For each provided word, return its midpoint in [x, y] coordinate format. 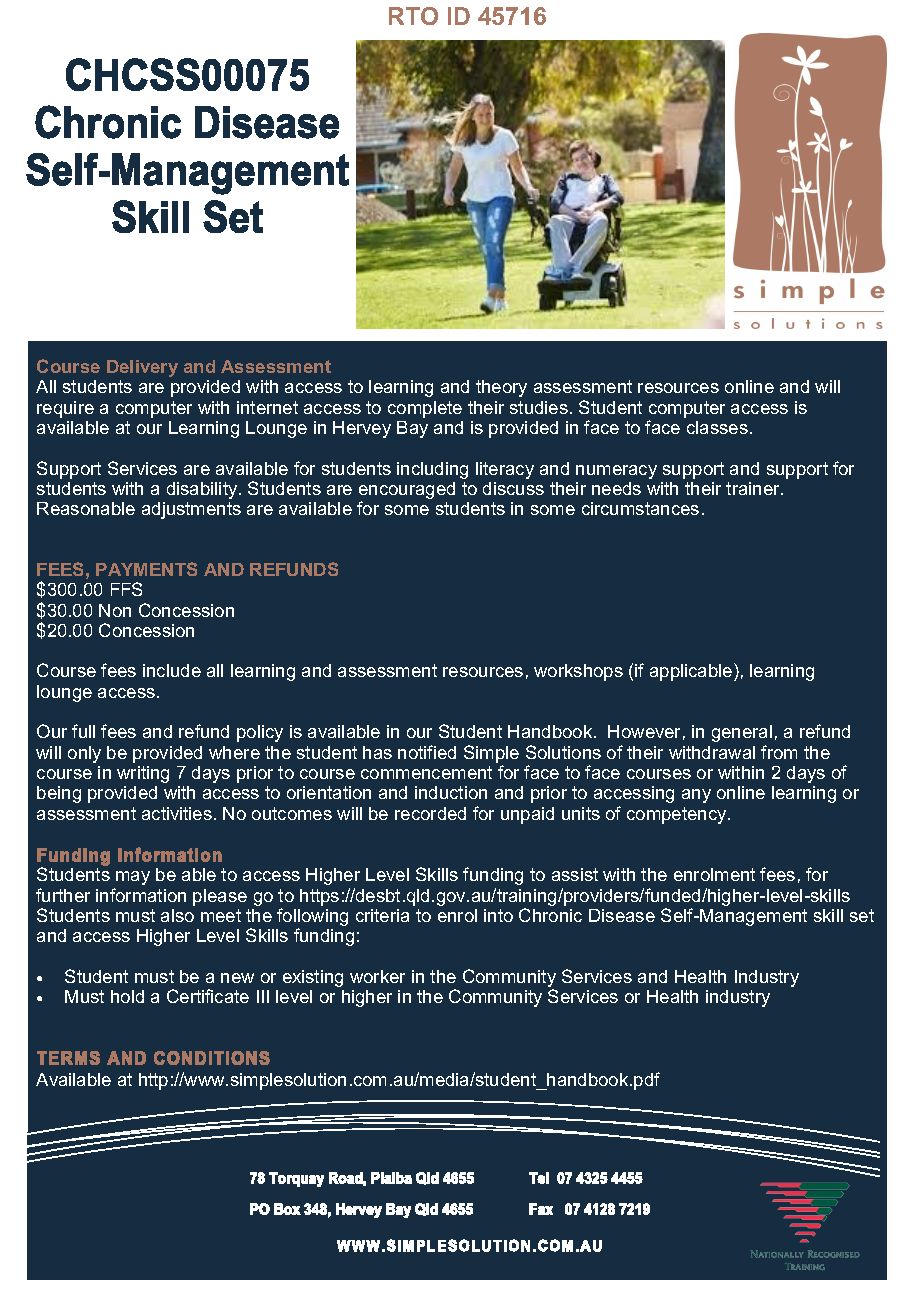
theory [501, 388]
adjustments [191, 510]
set [862, 915]
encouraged [407, 492]
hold [127, 996]
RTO [413, 16]
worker [377, 976]
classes [717, 427]
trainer [754, 488]
